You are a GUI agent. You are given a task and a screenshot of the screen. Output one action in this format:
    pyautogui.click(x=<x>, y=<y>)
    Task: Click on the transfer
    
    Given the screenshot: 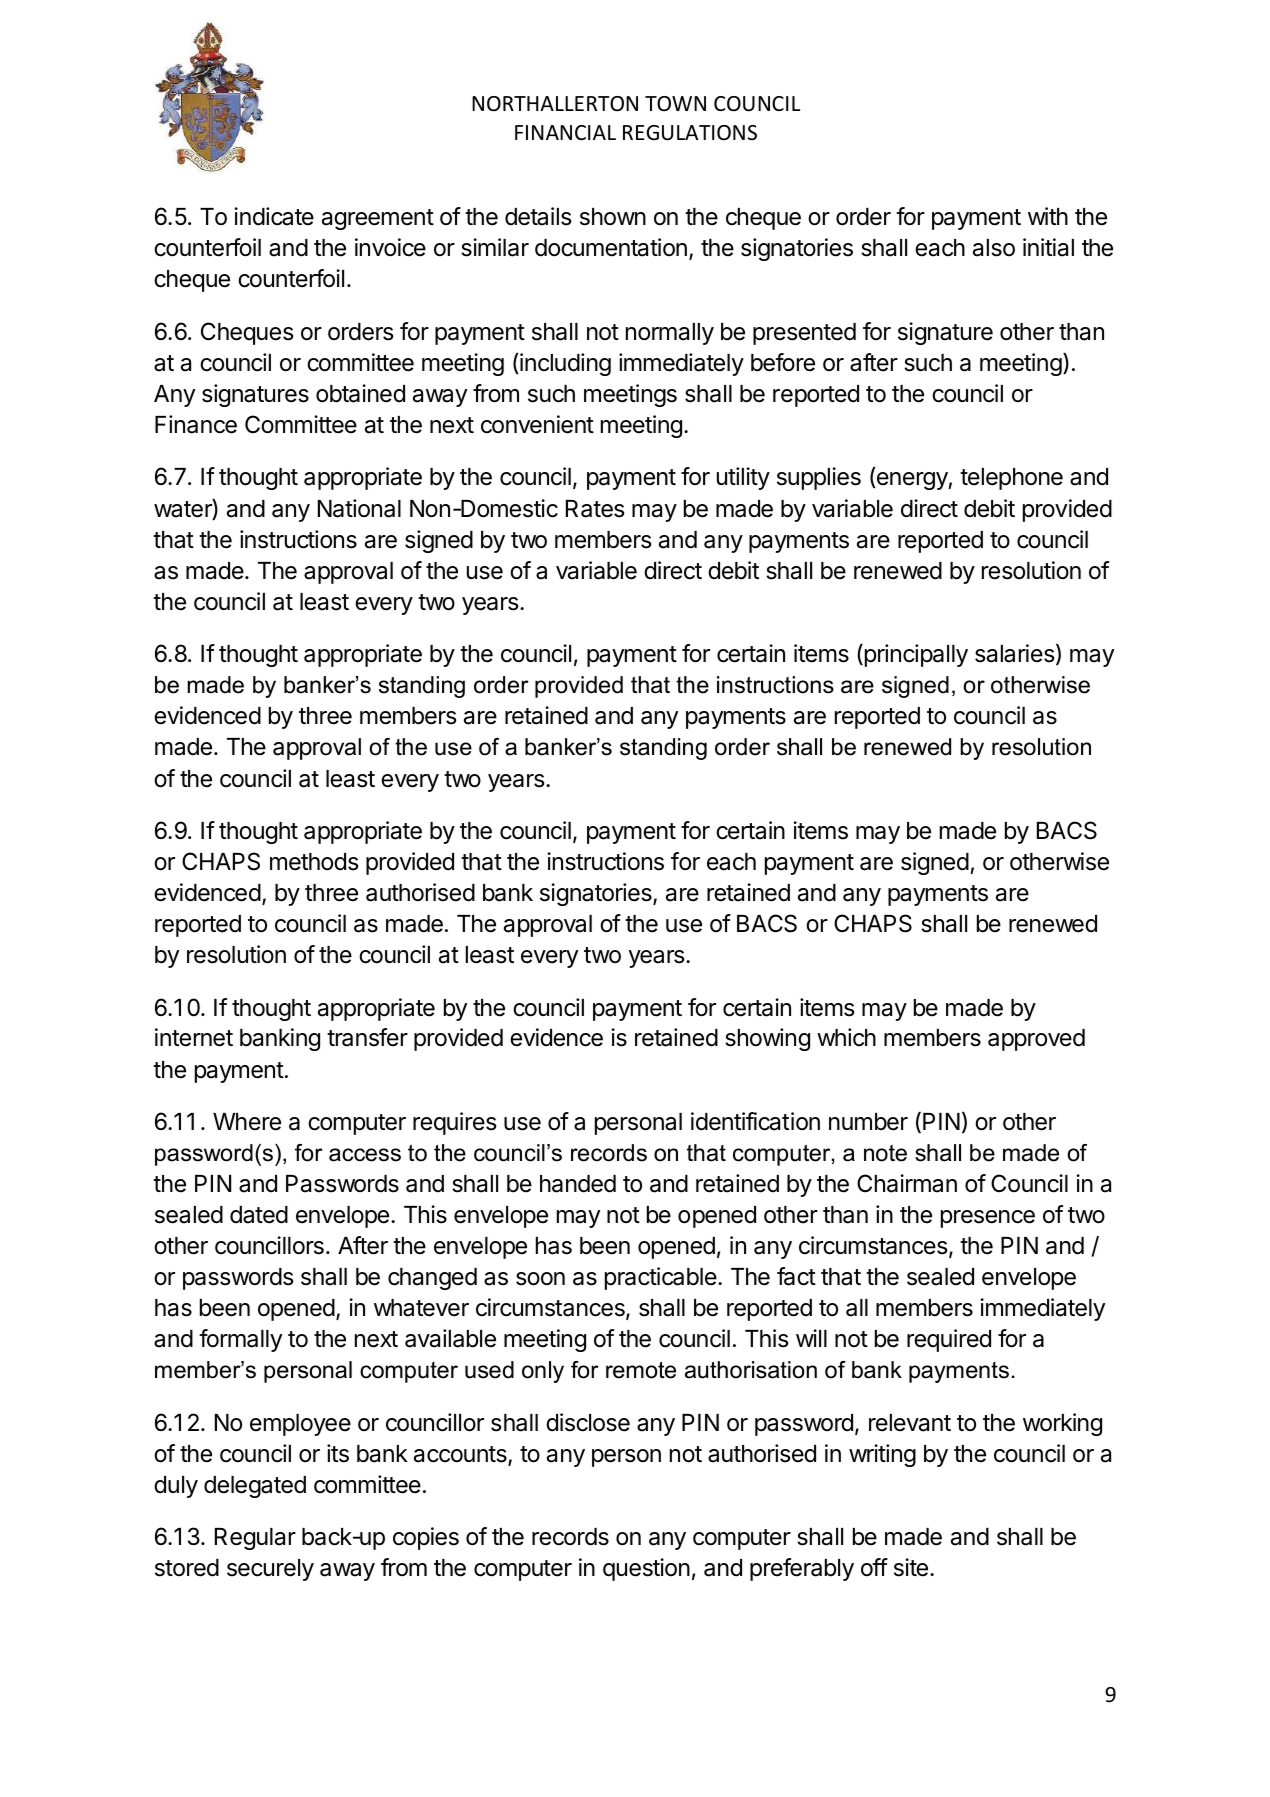 What is the action you would take?
    pyautogui.click(x=367, y=1037)
